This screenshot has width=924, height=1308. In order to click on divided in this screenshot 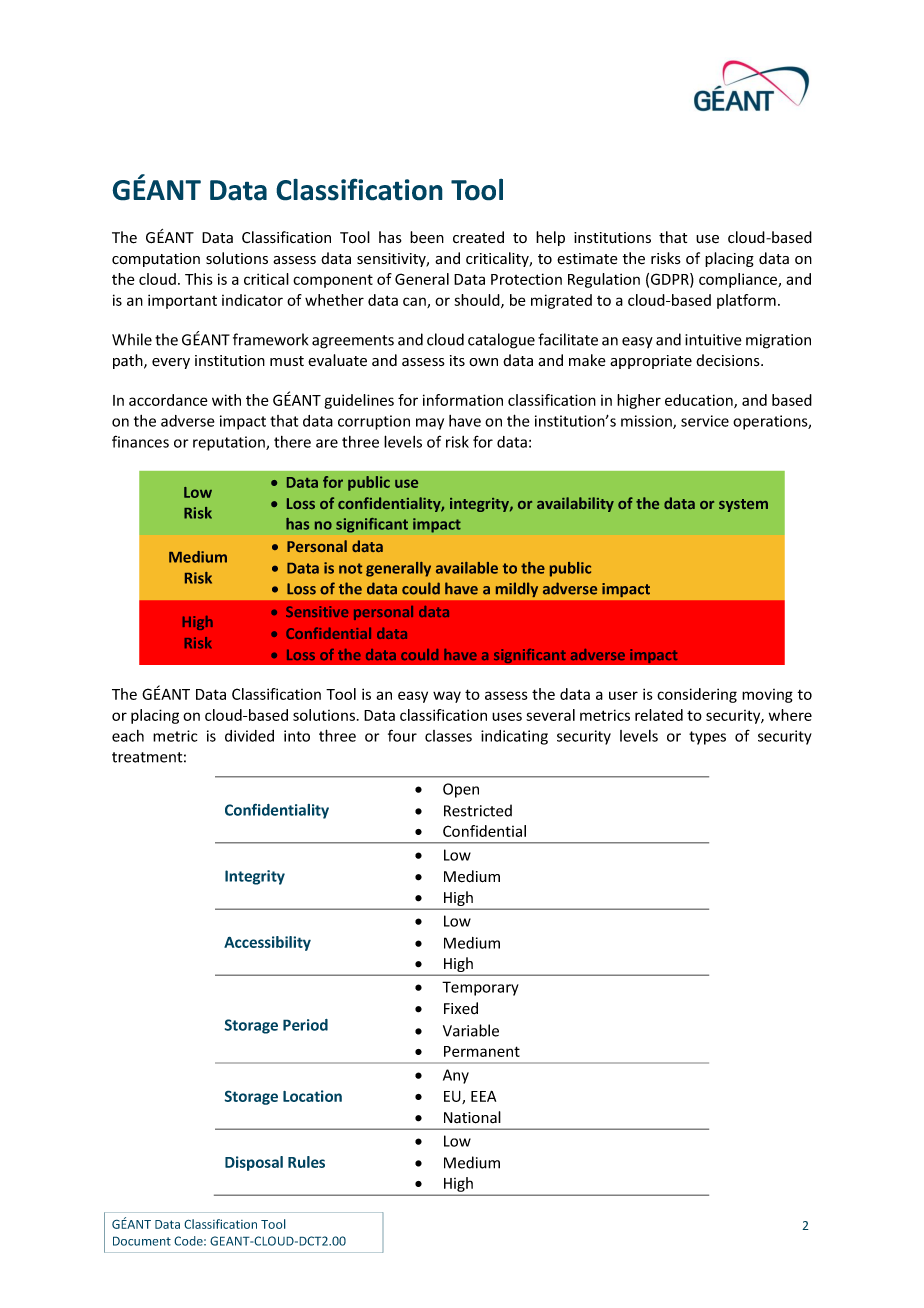, I will do `click(249, 736)`.
